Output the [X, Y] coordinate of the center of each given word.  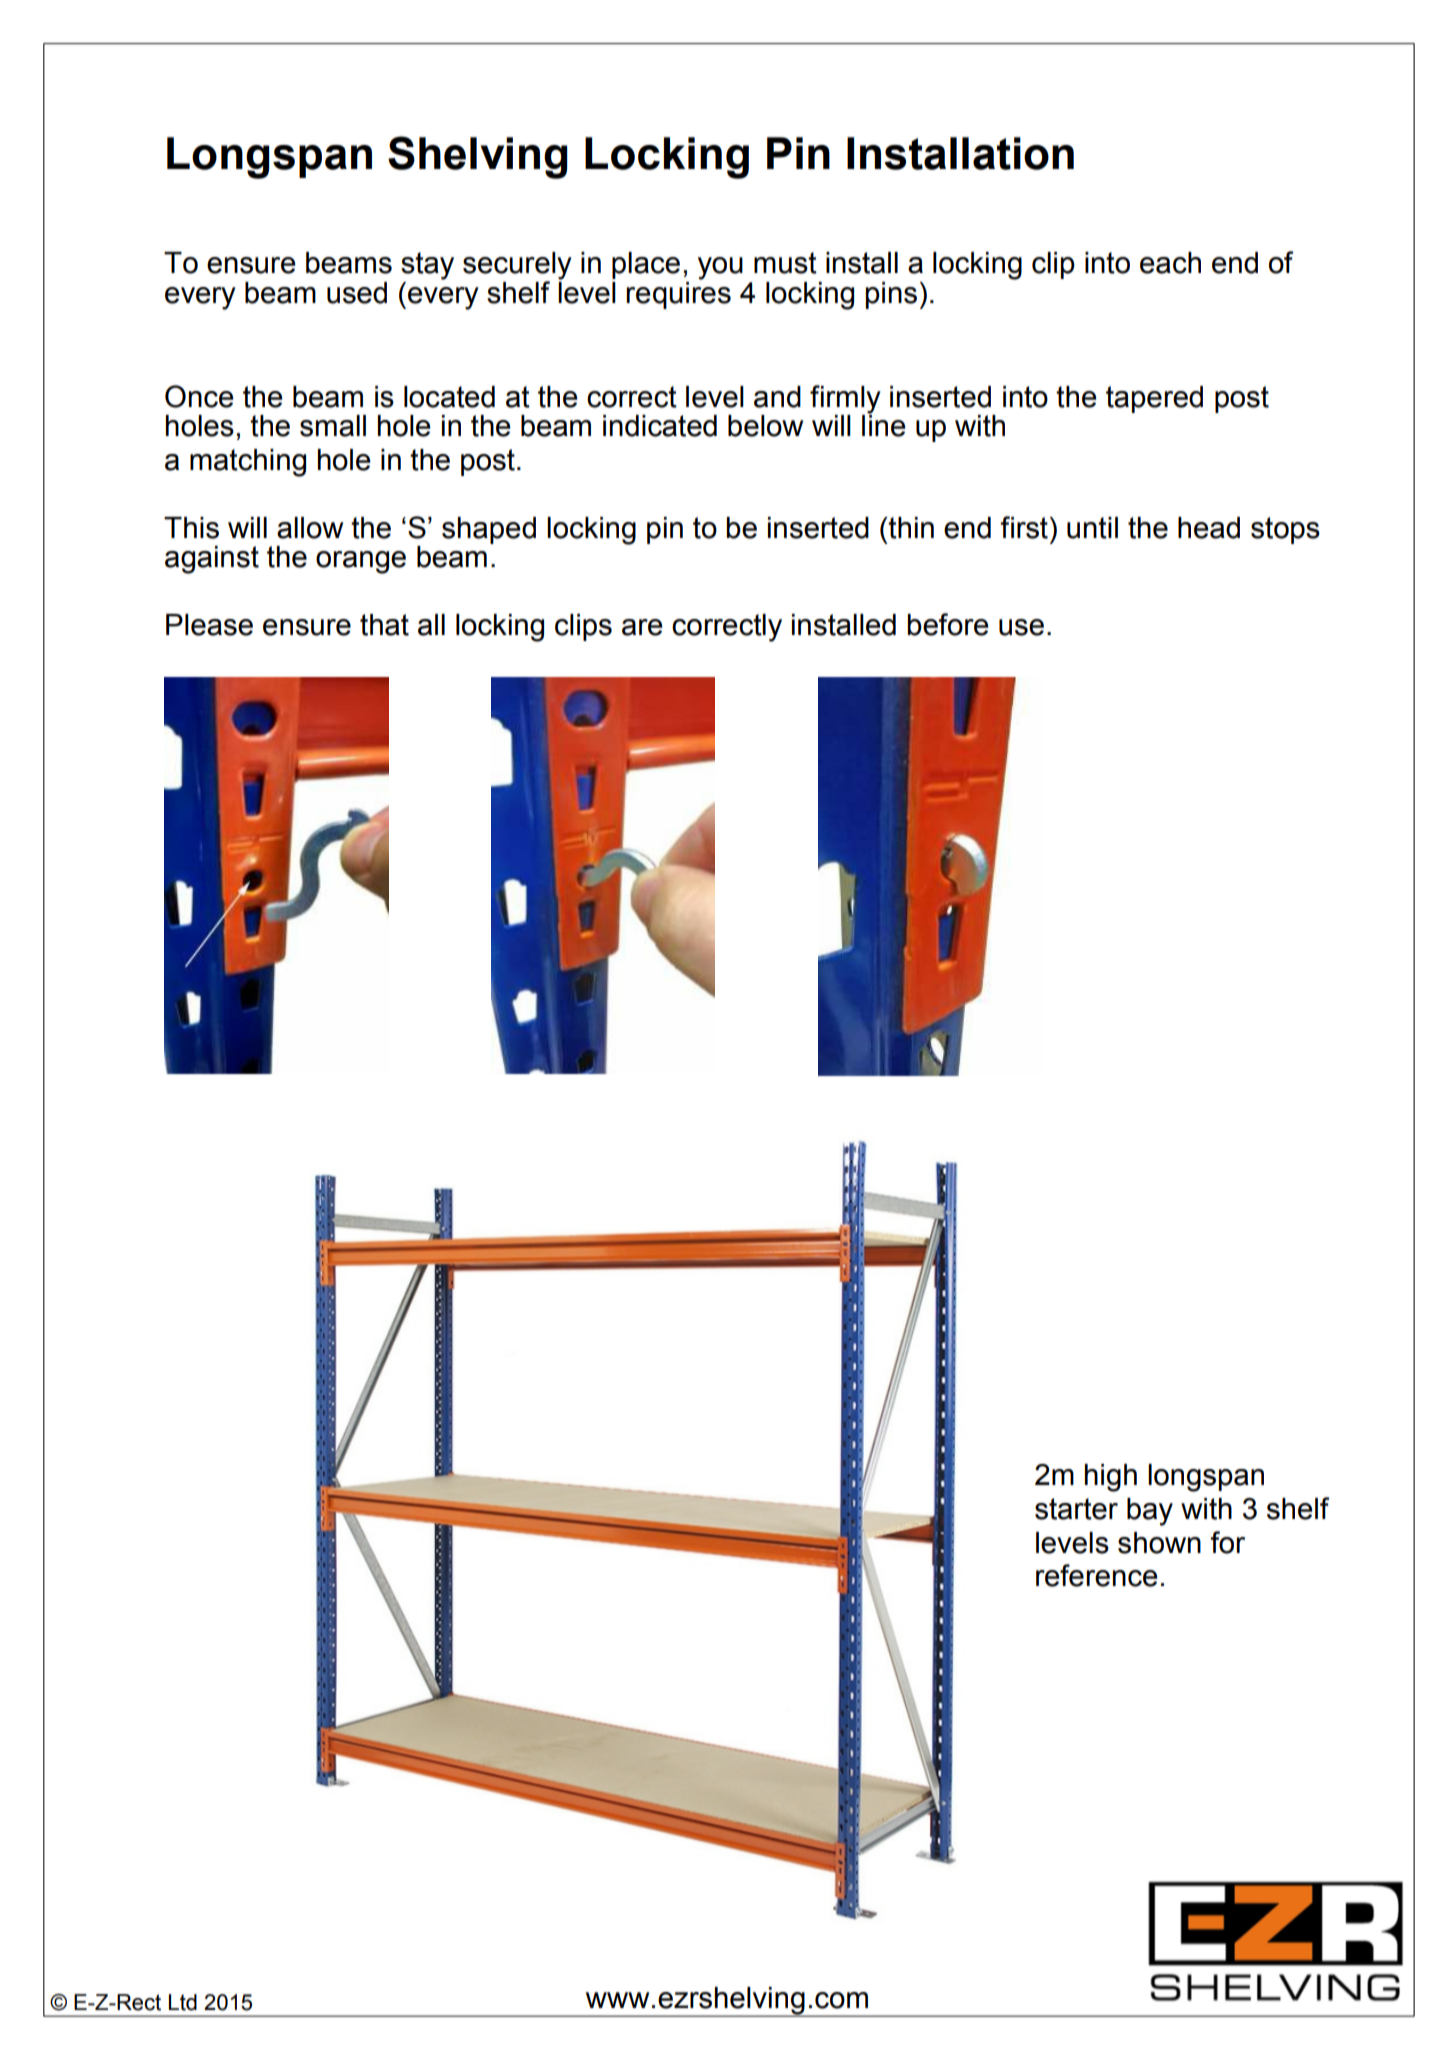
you [720, 268]
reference [1097, 1575]
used [357, 293]
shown [1159, 1543]
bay [1150, 1512]
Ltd [183, 2002]
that [384, 625]
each [1170, 263]
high [1111, 1478]
